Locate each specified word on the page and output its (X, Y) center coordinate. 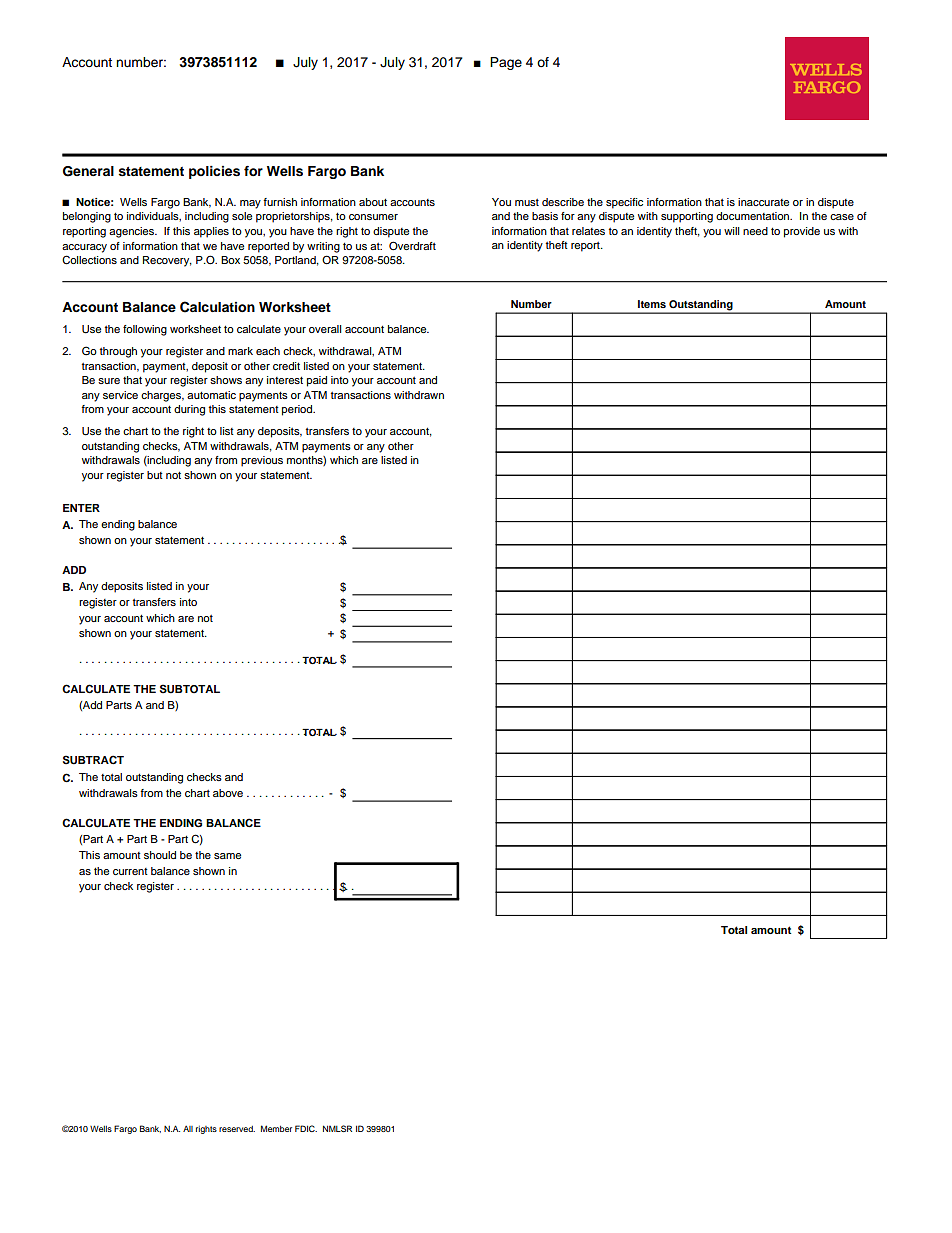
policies (214, 172)
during (189, 410)
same (227, 856)
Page (506, 63)
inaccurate (763, 202)
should (160, 855)
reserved (237, 1129)
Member (276, 1128)
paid (317, 381)
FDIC (306, 1128)
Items (652, 304)
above (228, 793)
